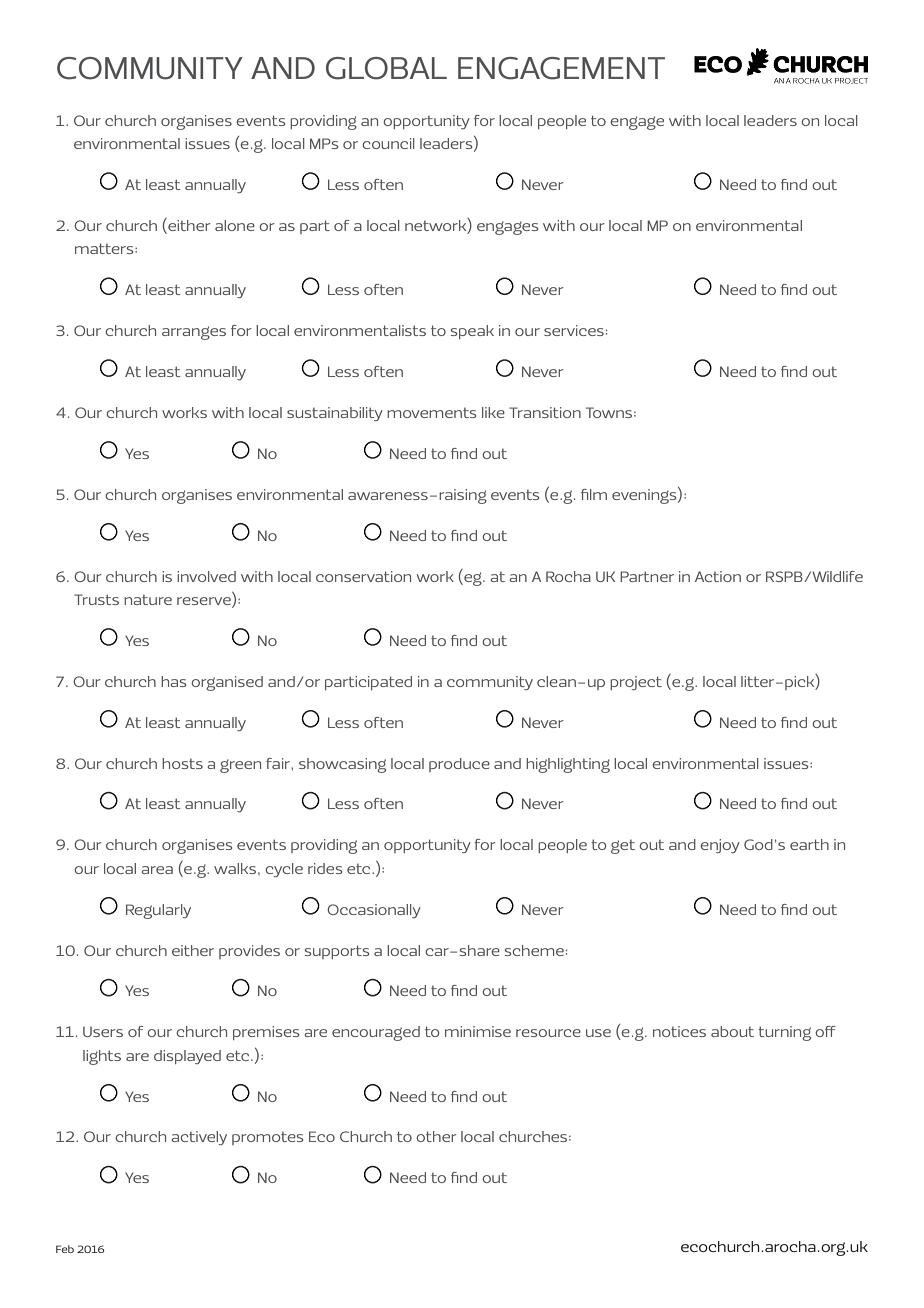 The width and height of the document is (924, 1308). I want to click on GLOBAL, so click(386, 68).
